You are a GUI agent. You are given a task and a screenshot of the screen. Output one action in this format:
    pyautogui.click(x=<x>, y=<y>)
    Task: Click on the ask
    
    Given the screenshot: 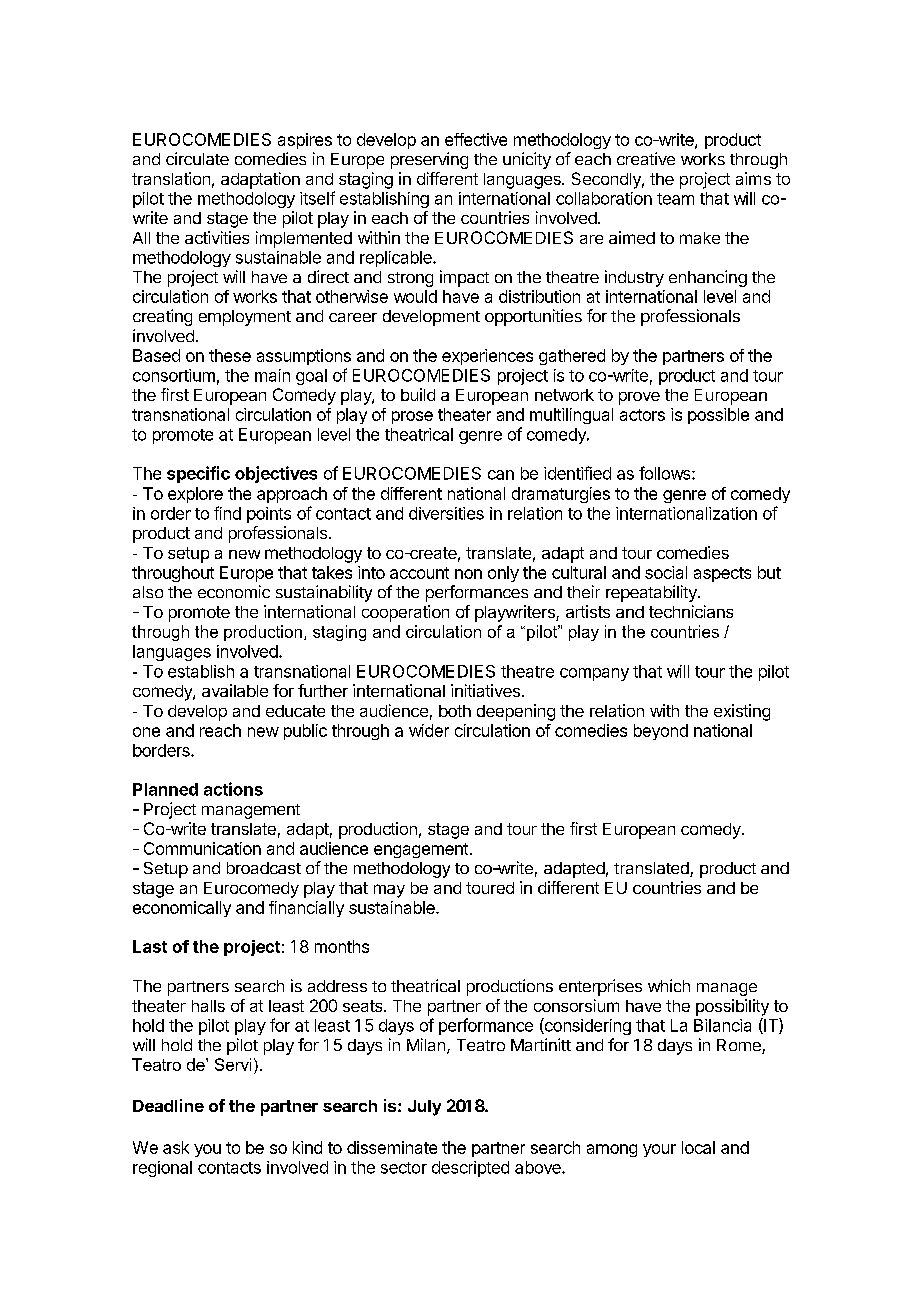 What is the action you would take?
    pyautogui.click(x=176, y=1147)
